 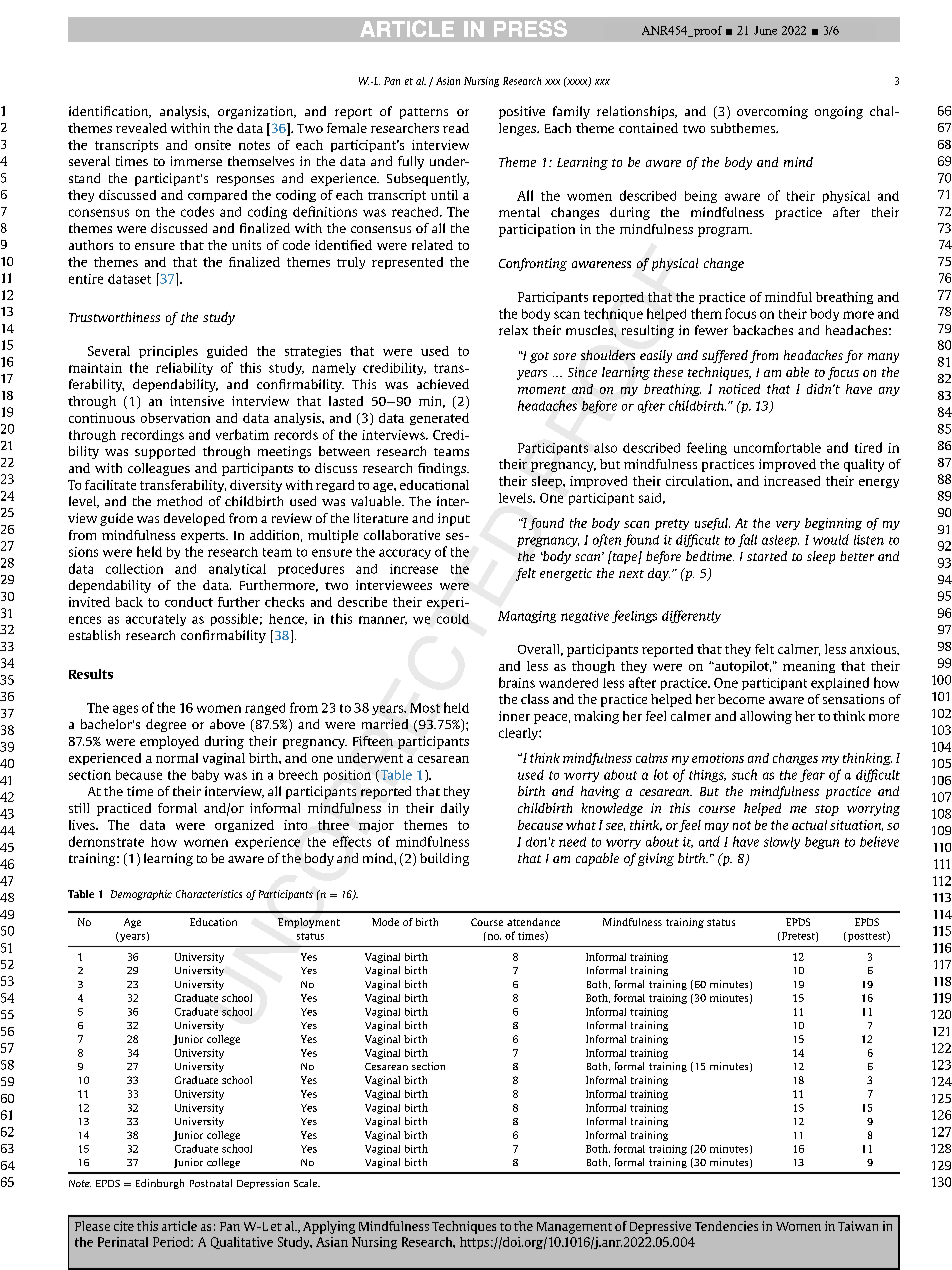 I want to click on positive, so click(x=522, y=112).
